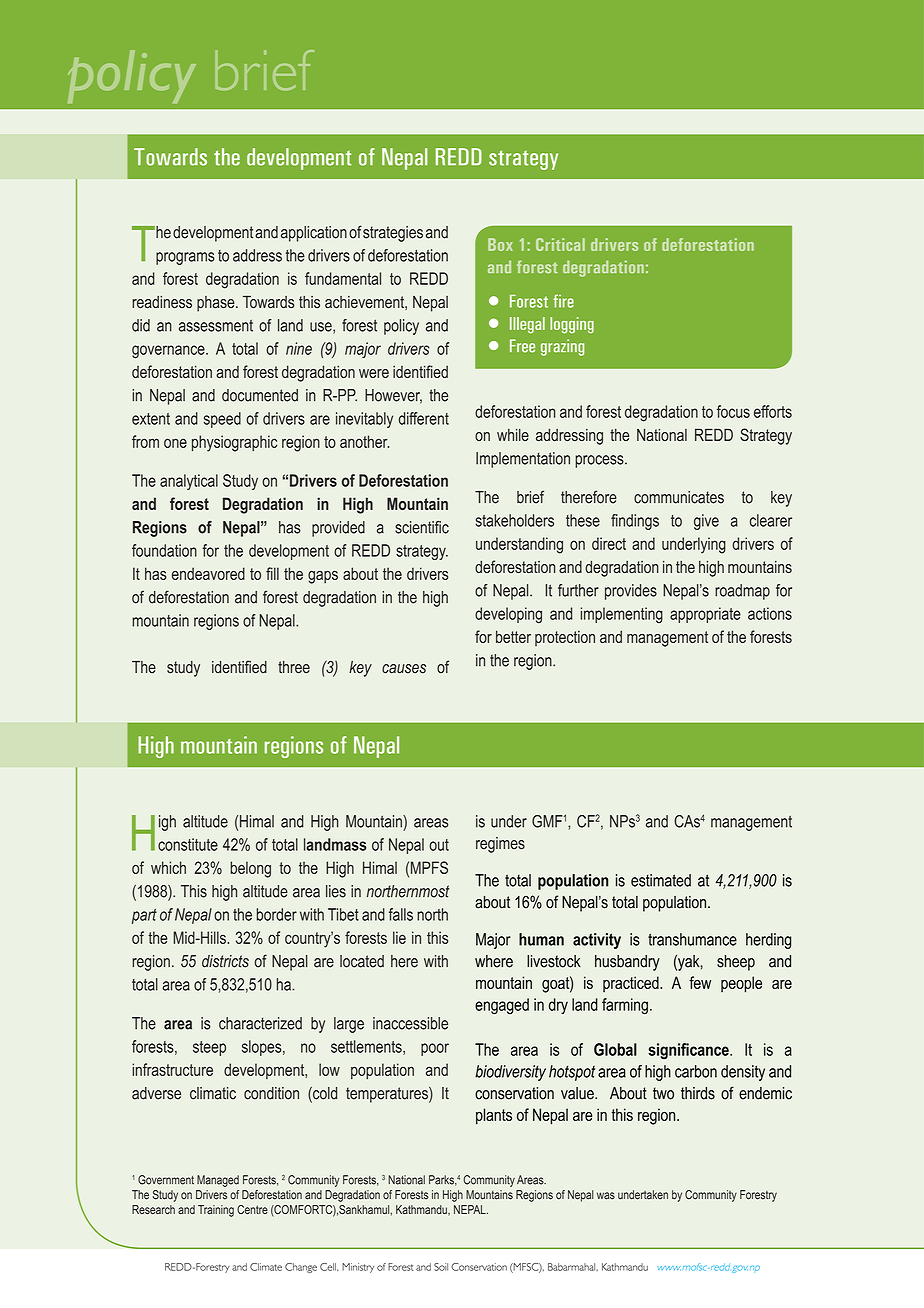 Image resolution: width=924 pixels, height=1308 pixels. I want to click on Critical, so click(560, 244).
